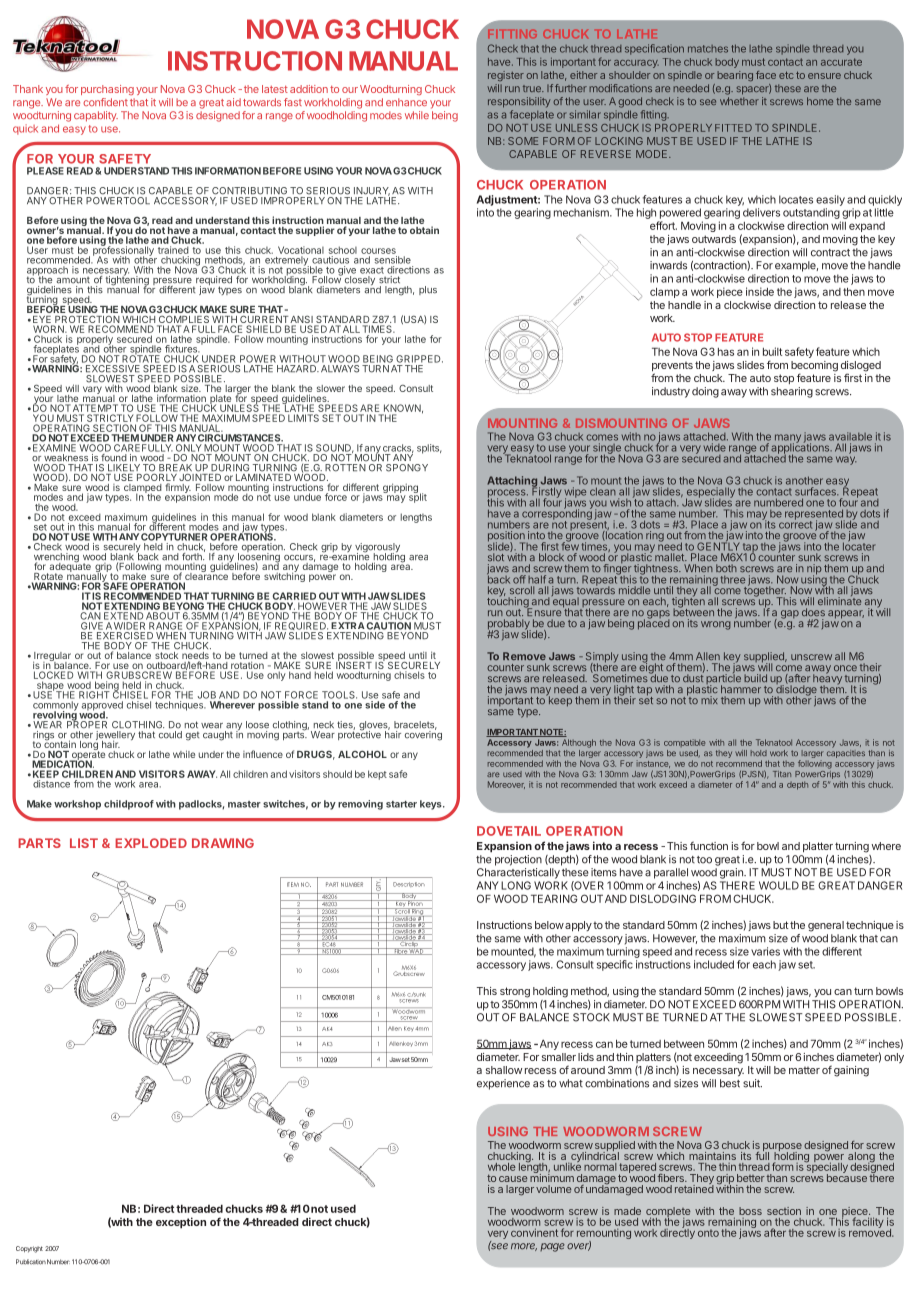 This document has width=924, height=1308. What do you see at coordinates (263, 329) in the document?
I see `SHIELD` at bounding box center [263, 329].
